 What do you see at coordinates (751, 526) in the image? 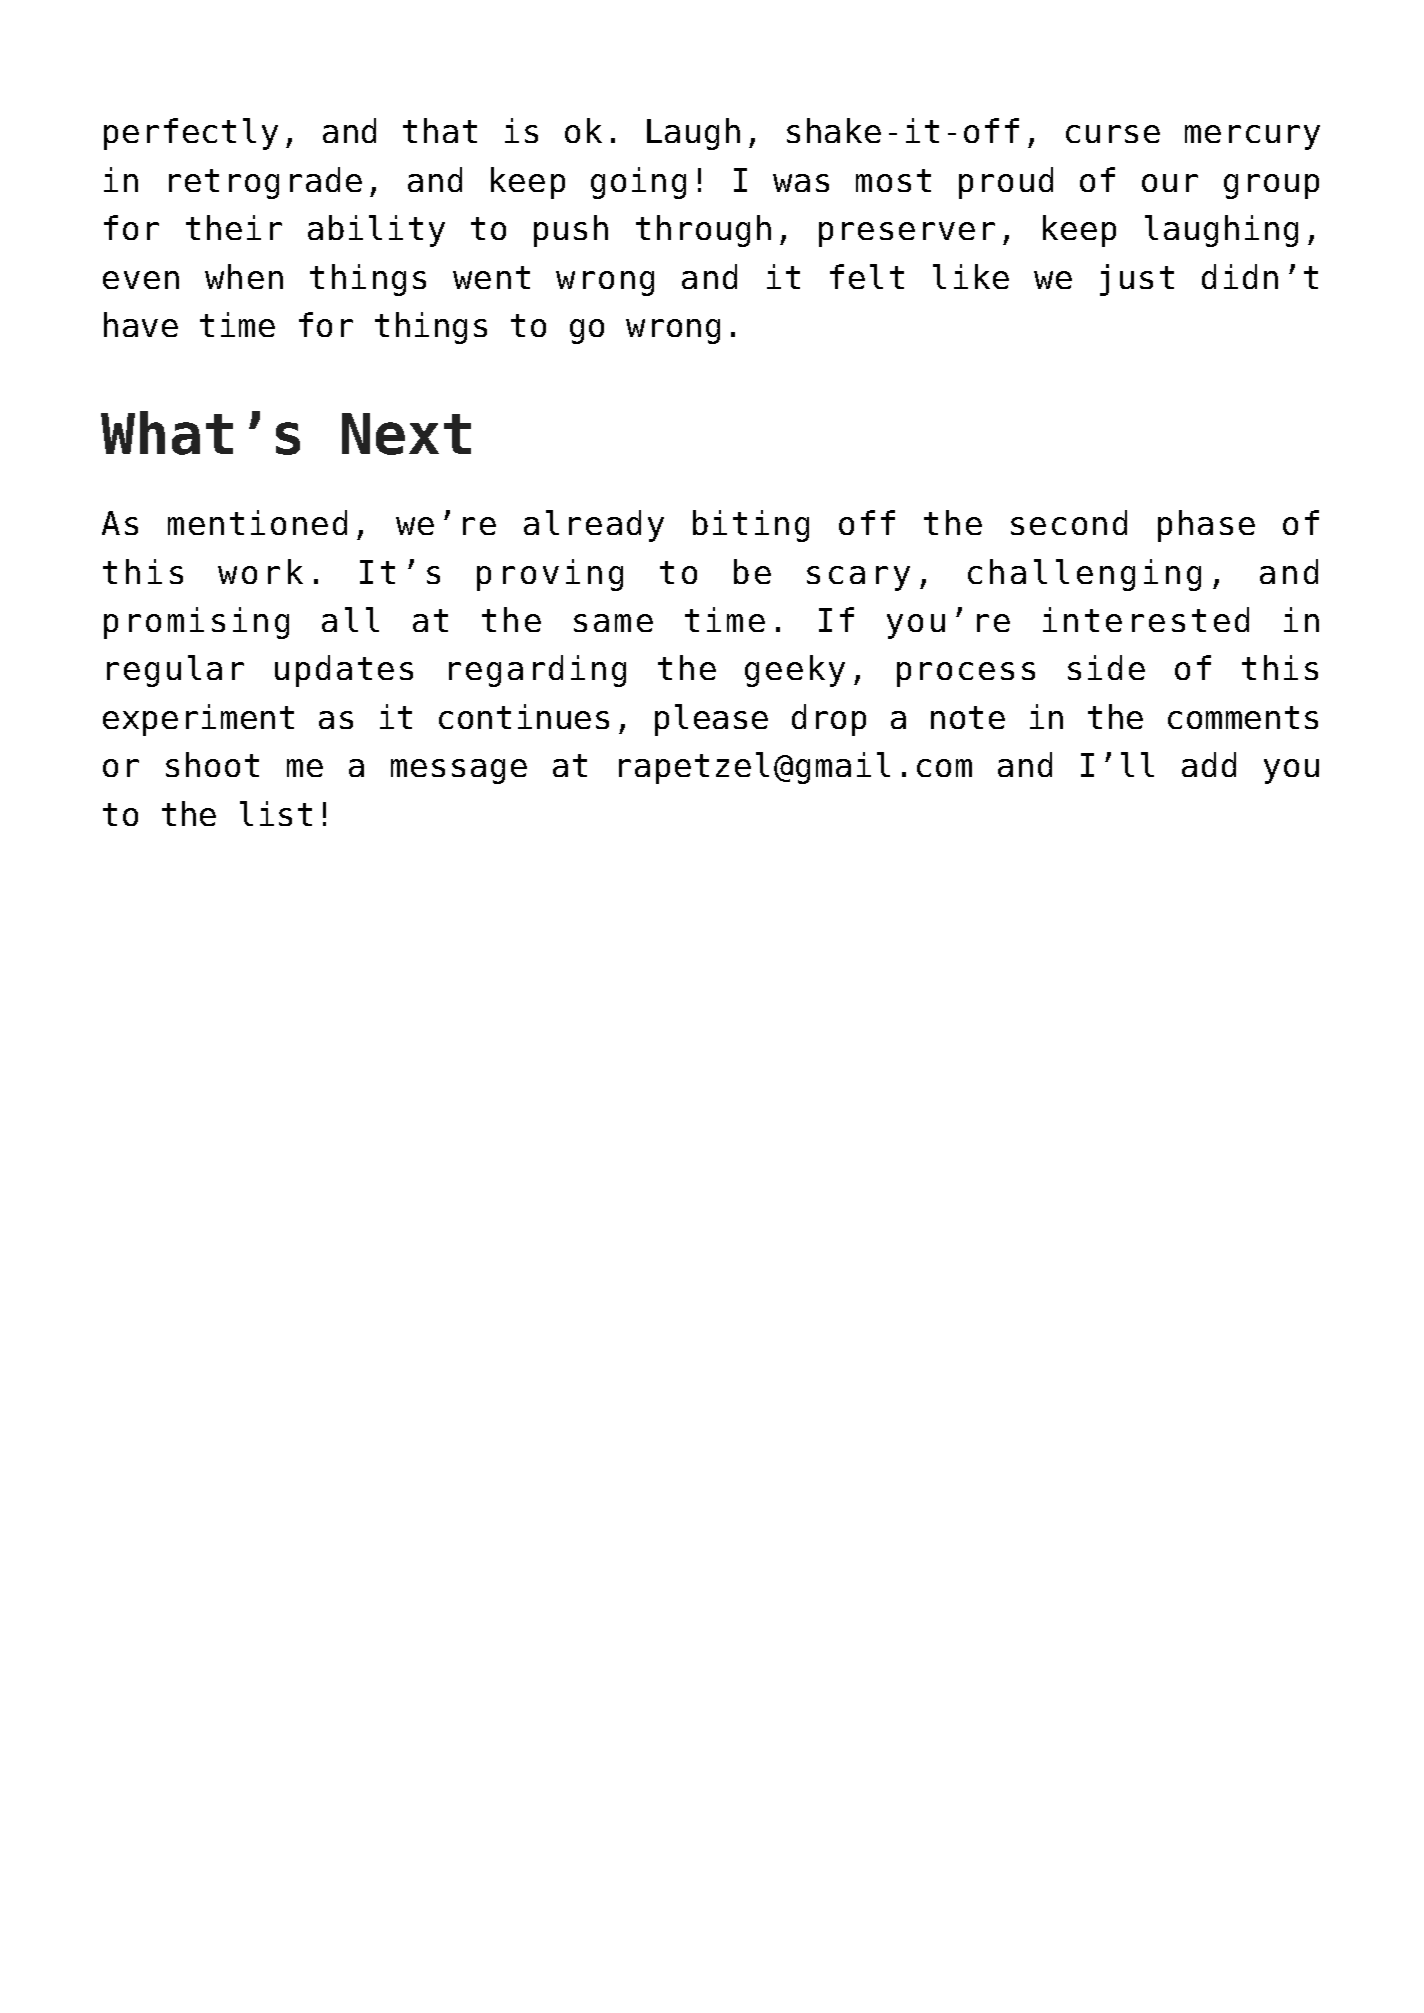
I see `biting` at bounding box center [751, 526].
